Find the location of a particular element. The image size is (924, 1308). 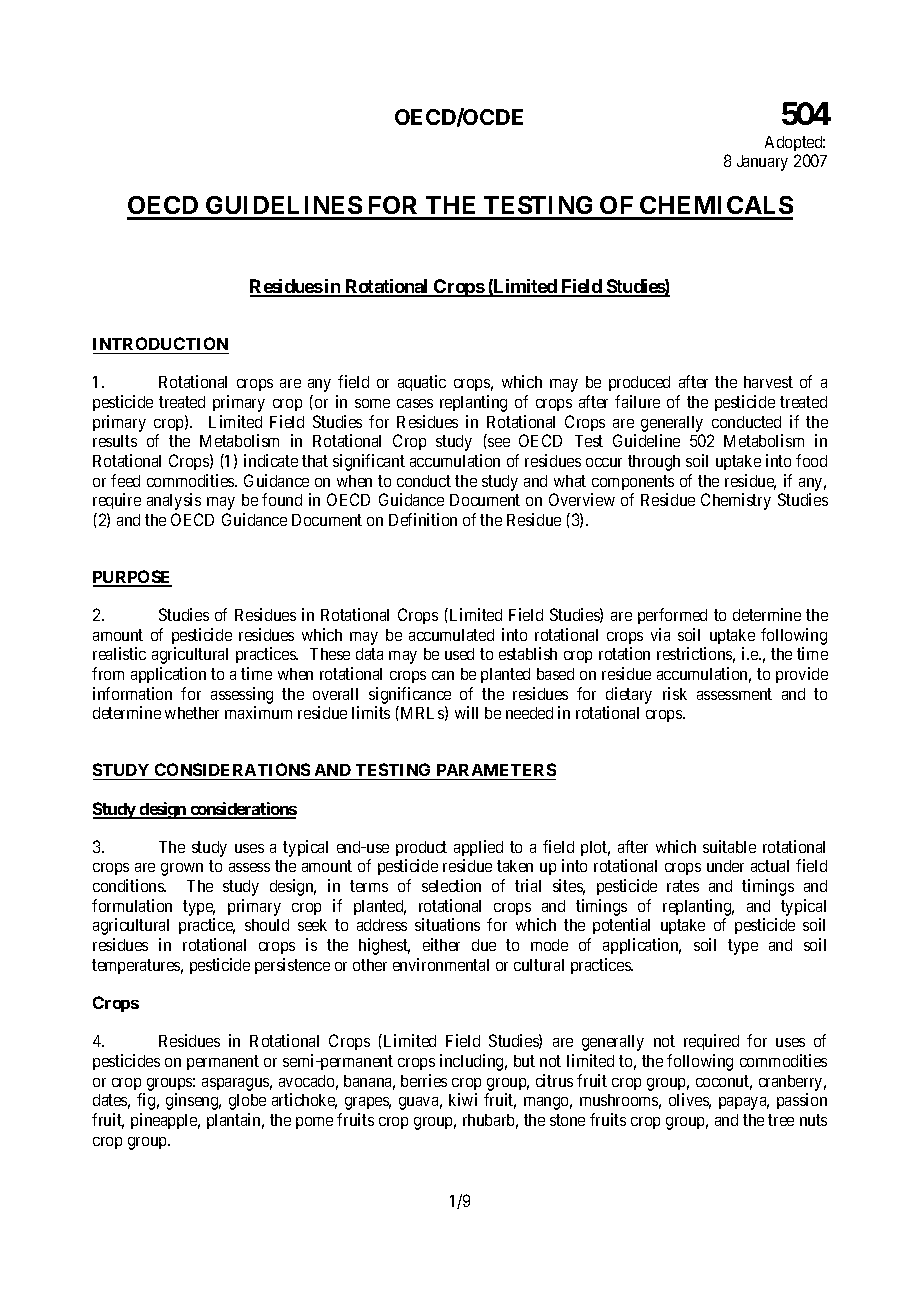

INTRODUCTION is located at coordinates (160, 343).
